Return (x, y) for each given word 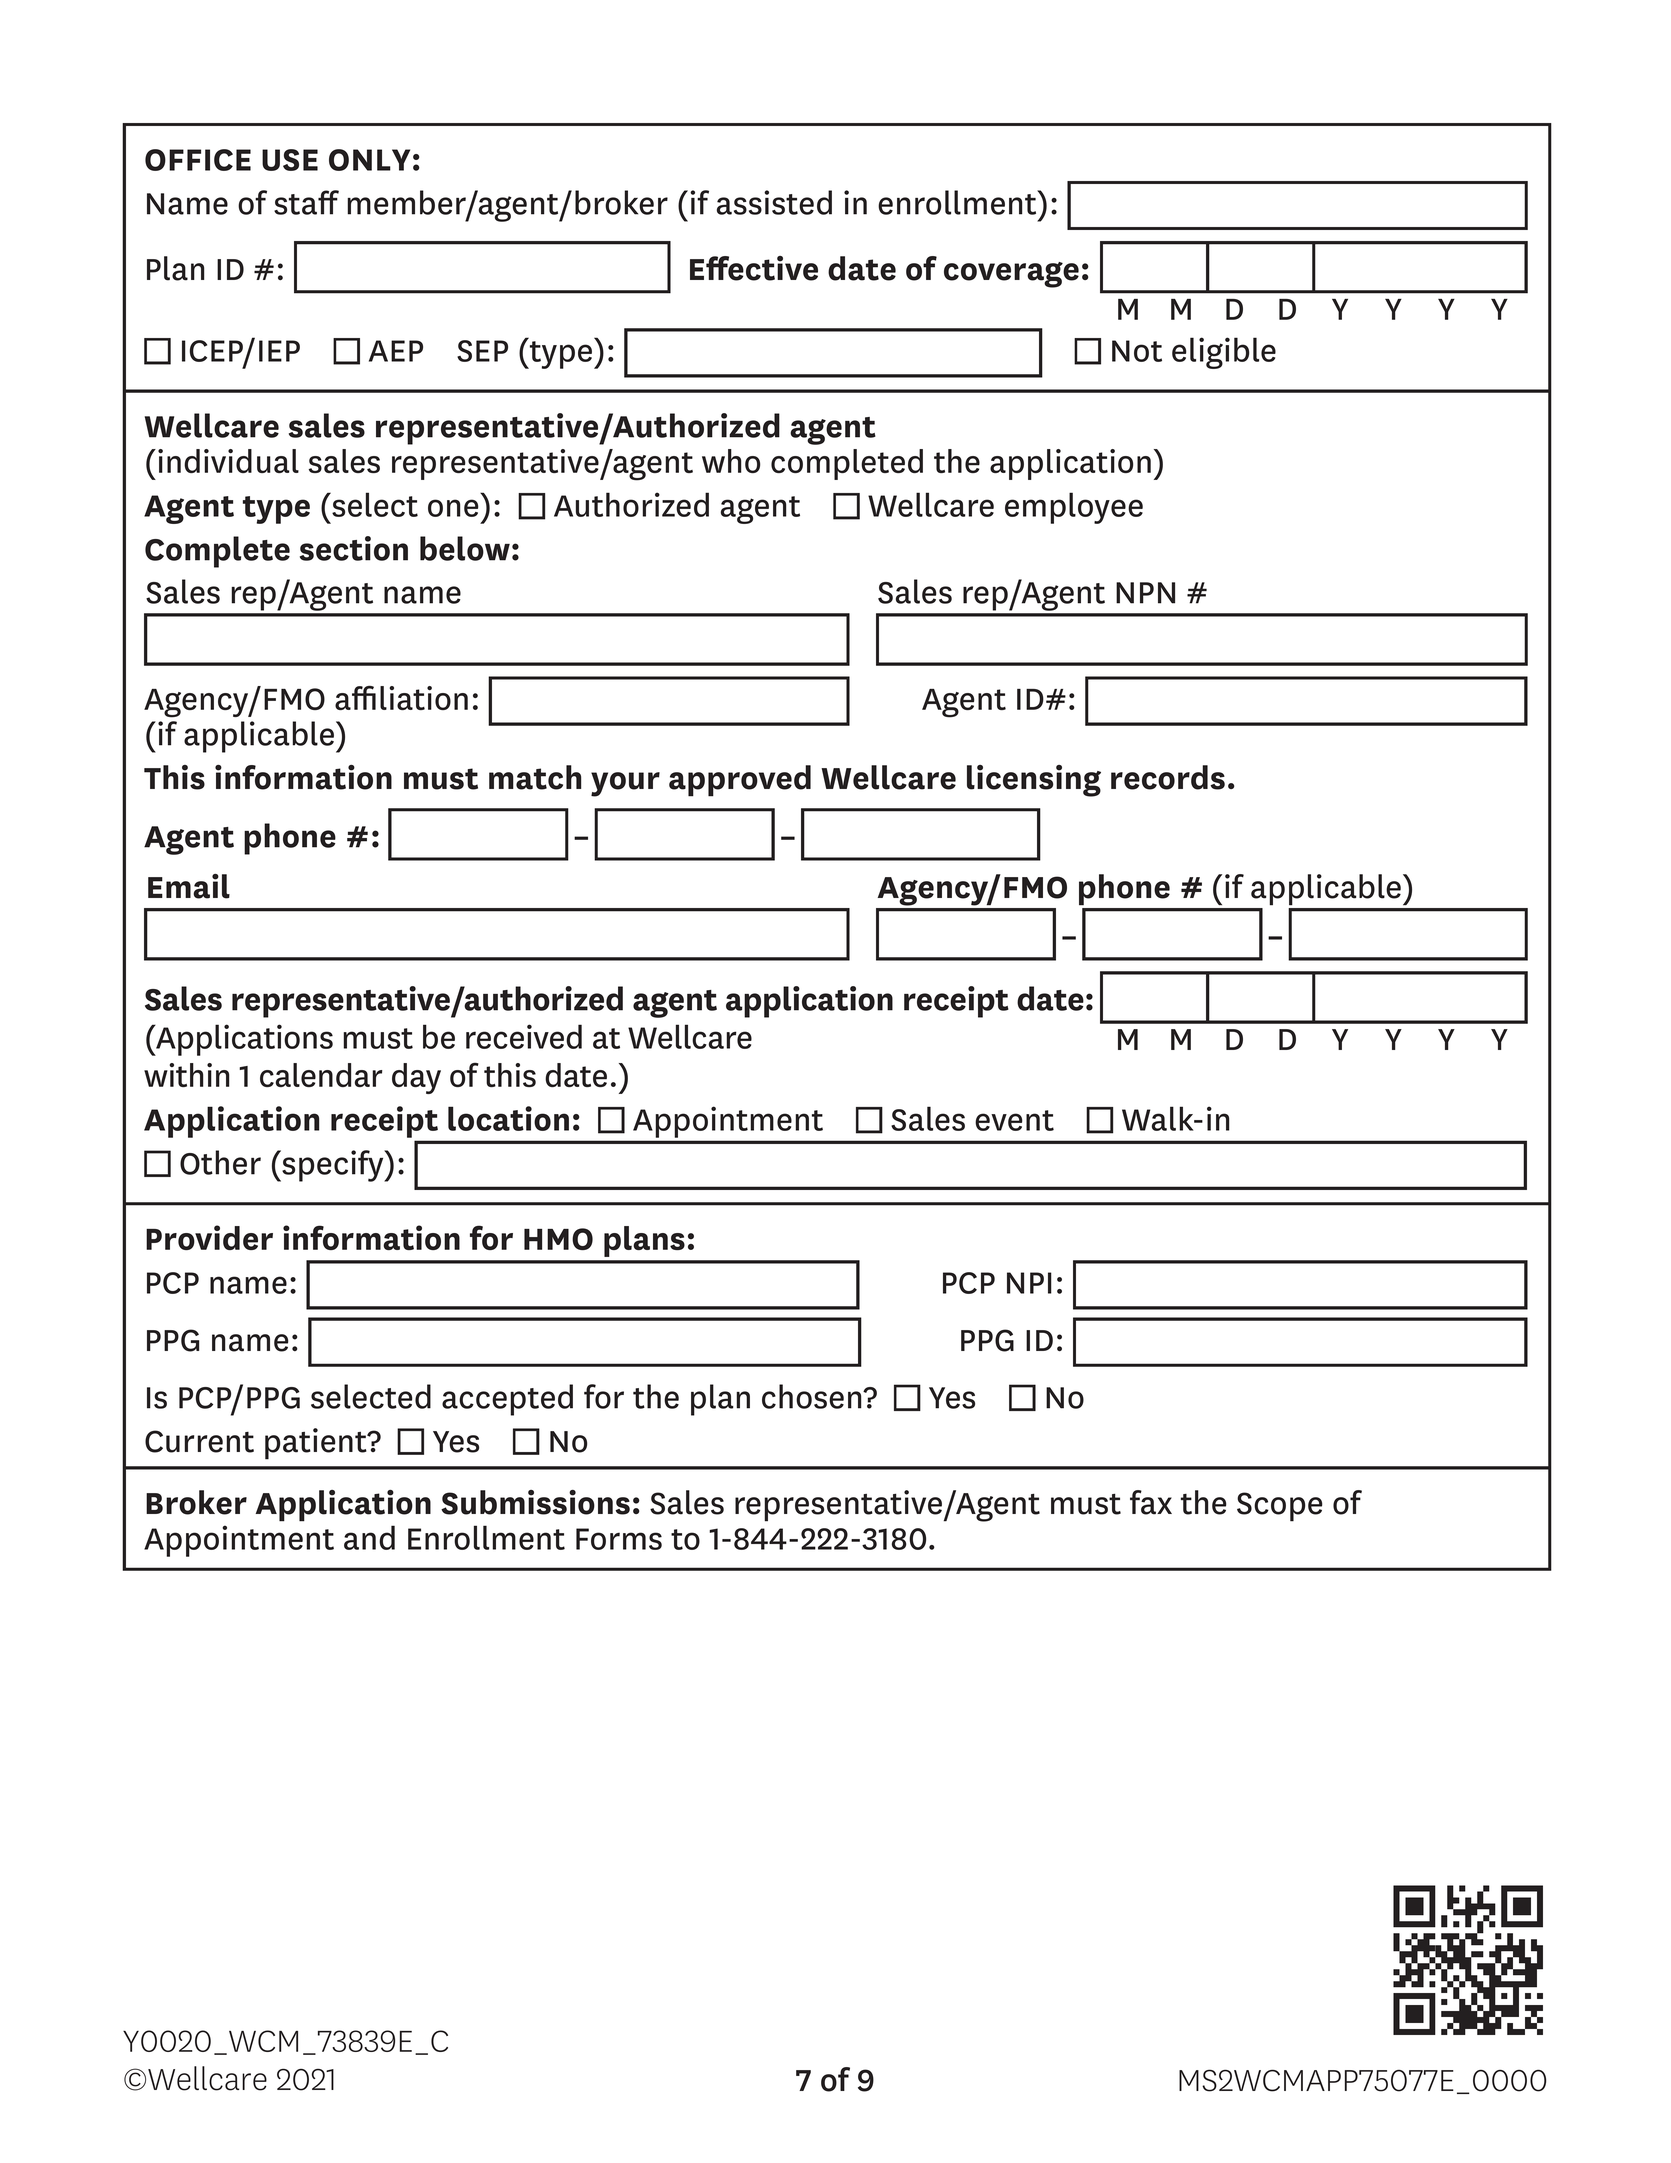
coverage (1011, 275)
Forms (619, 1539)
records (1168, 777)
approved (740, 781)
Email (189, 886)
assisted (774, 202)
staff (306, 202)
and (369, 1537)
